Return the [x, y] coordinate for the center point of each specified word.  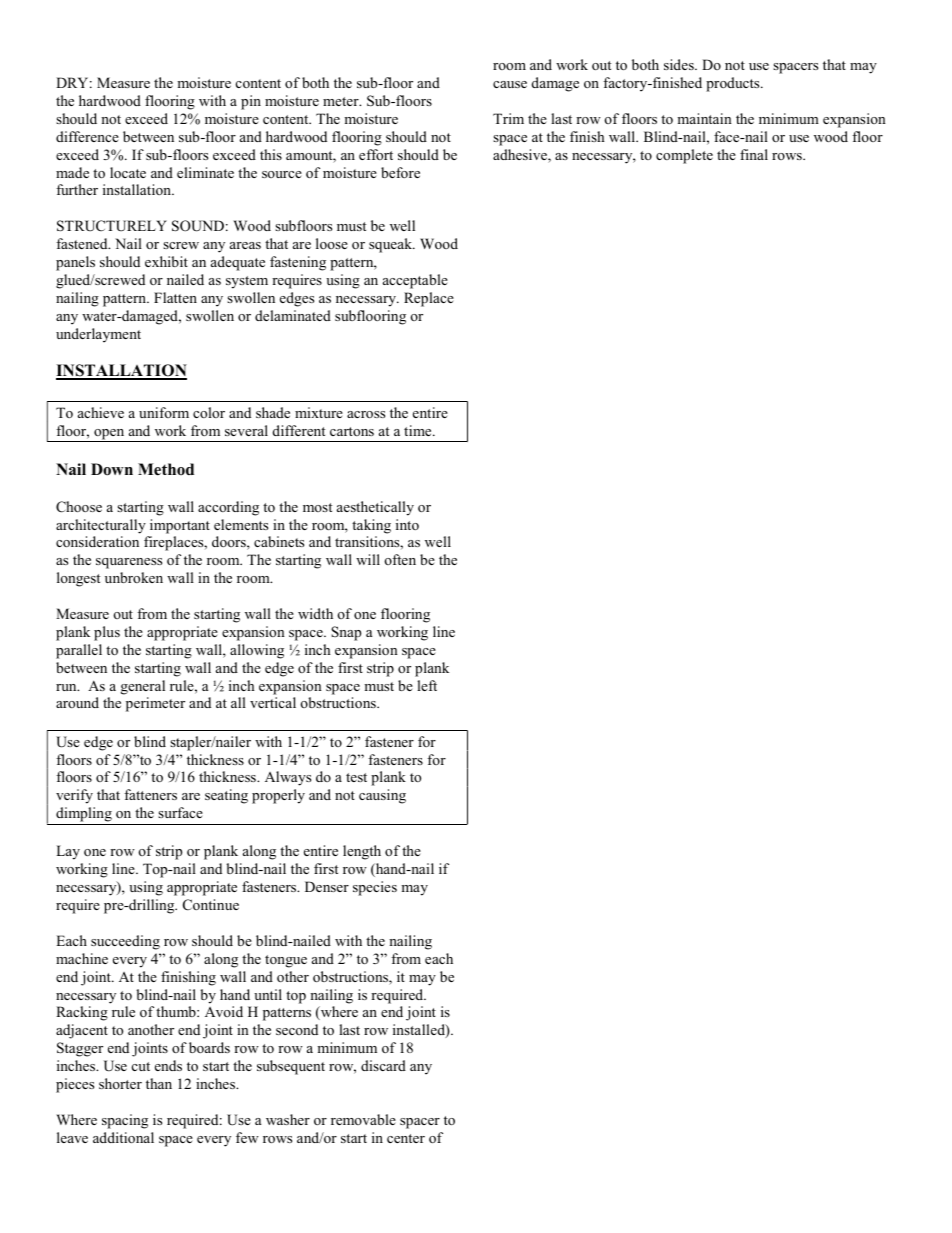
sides [680, 64]
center [406, 1138]
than [159, 1083]
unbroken [134, 577]
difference [87, 136]
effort [376, 154]
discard [383, 1065]
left [427, 685]
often [400, 559]
